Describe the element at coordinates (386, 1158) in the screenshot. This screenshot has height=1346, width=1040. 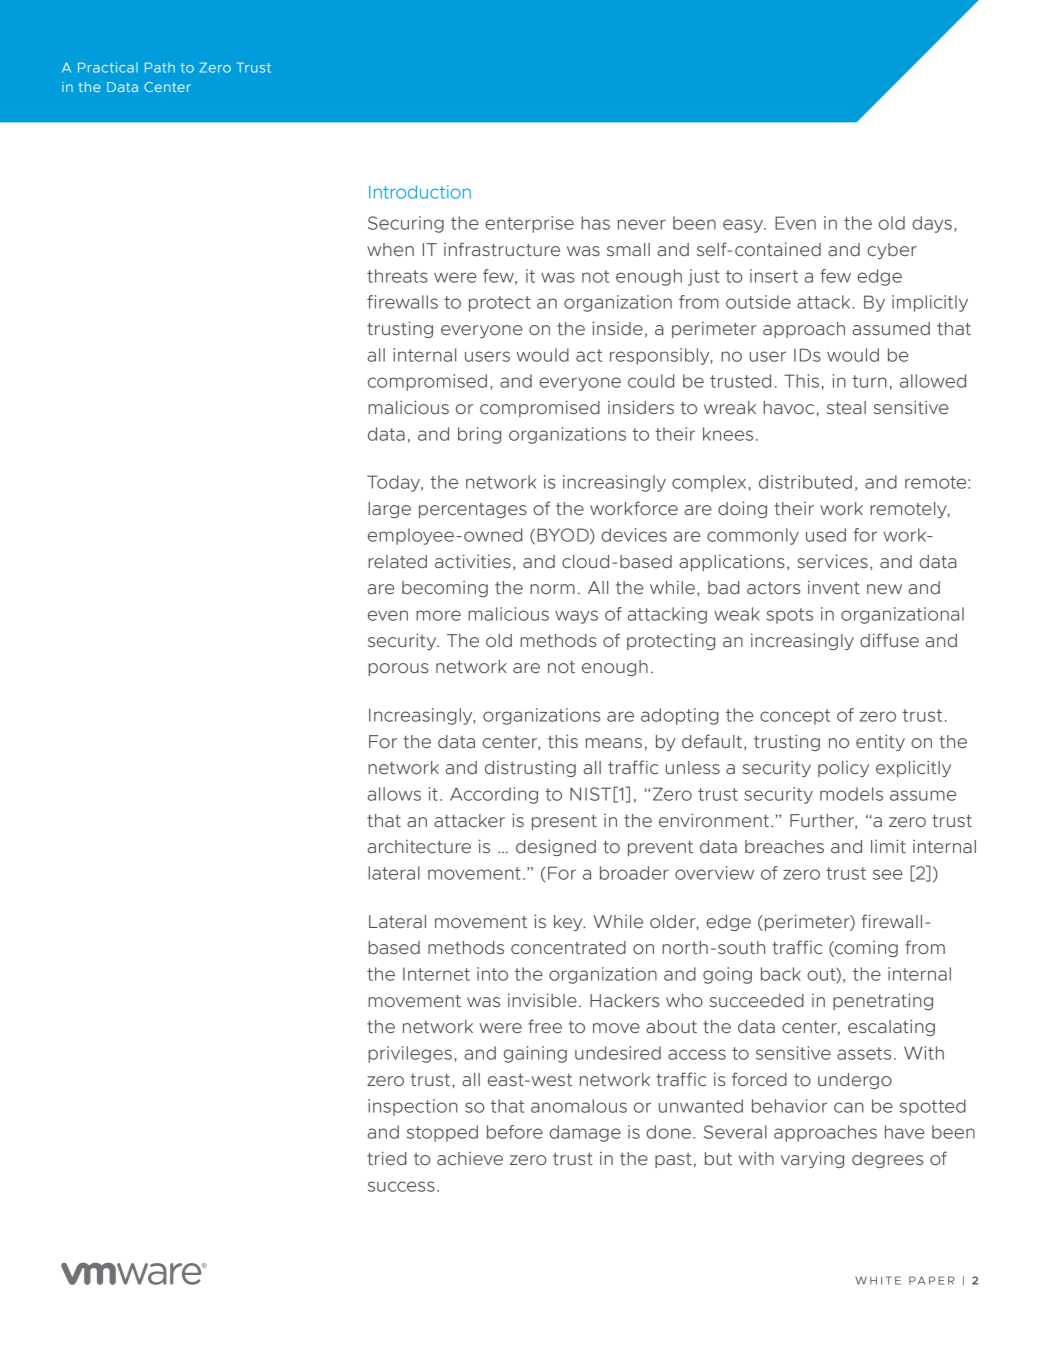
I see `tried` at that location.
